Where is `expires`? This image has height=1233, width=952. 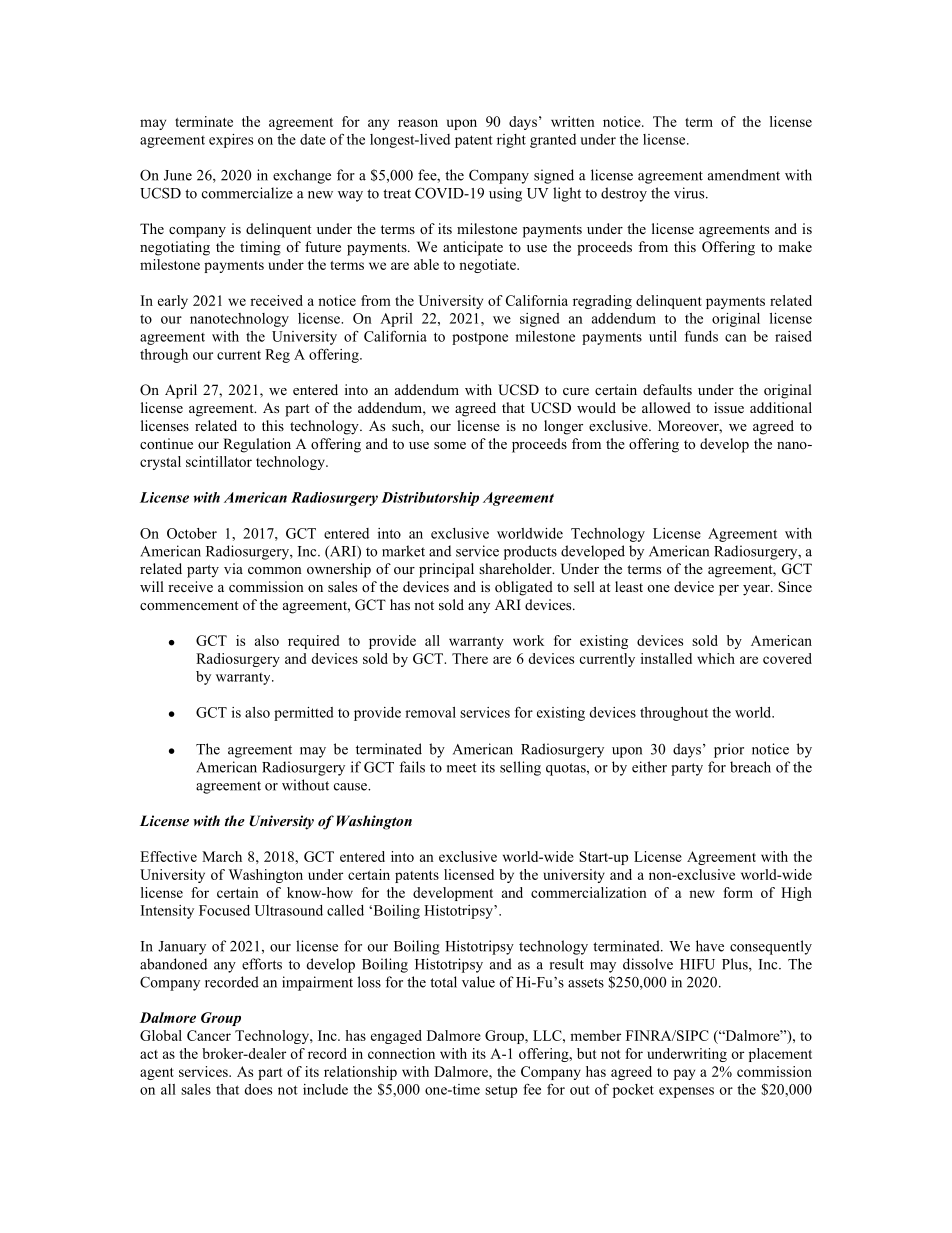
expires is located at coordinates (231, 141).
